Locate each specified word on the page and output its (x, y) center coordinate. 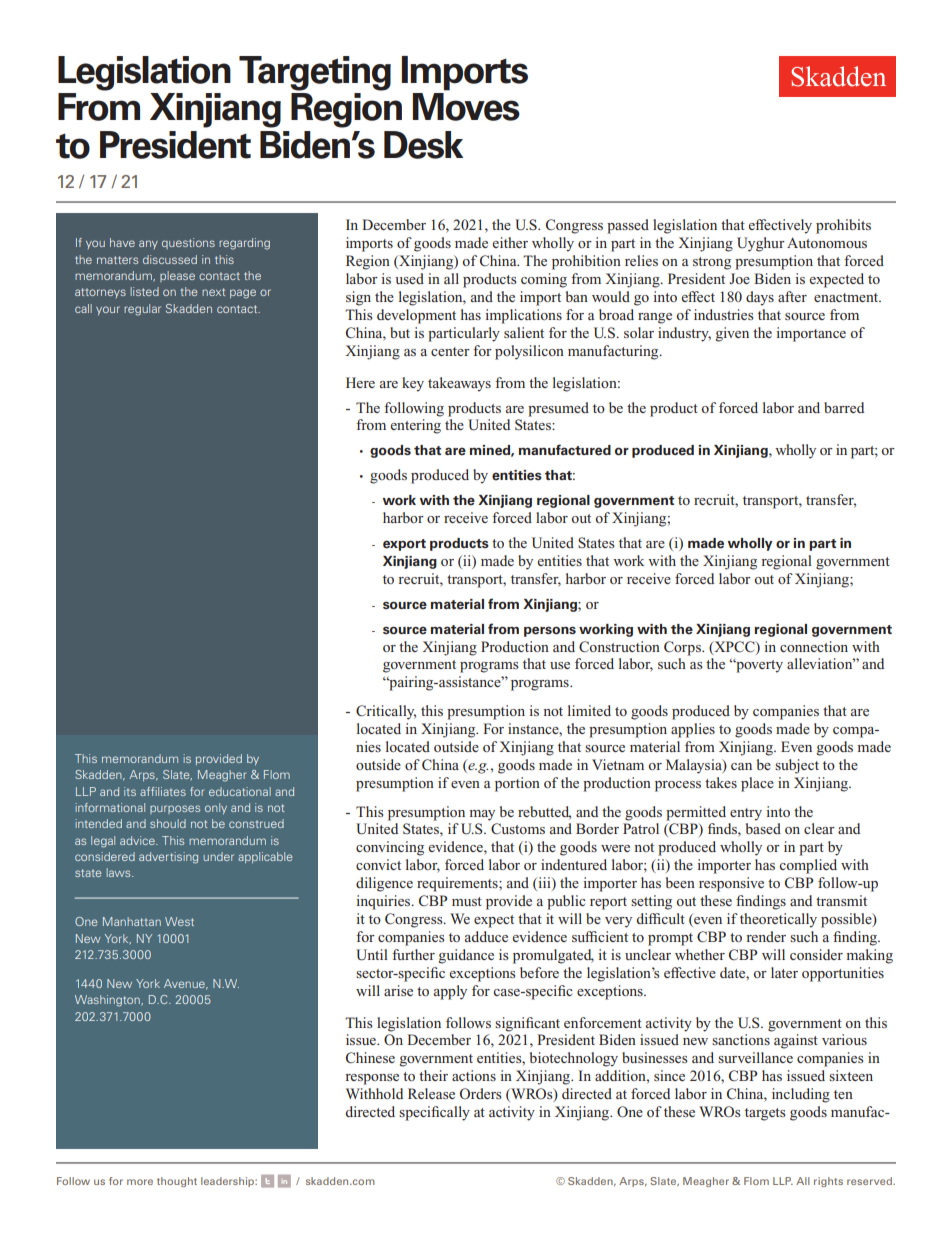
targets (765, 1114)
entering (415, 426)
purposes (175, 809)
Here (360, 382)
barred (844, 407)
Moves (466, 107)
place (757, 784)
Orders (481, 1093)
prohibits (843, 226)
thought (177, 1182)
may (482, 815)
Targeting (315, 73)
